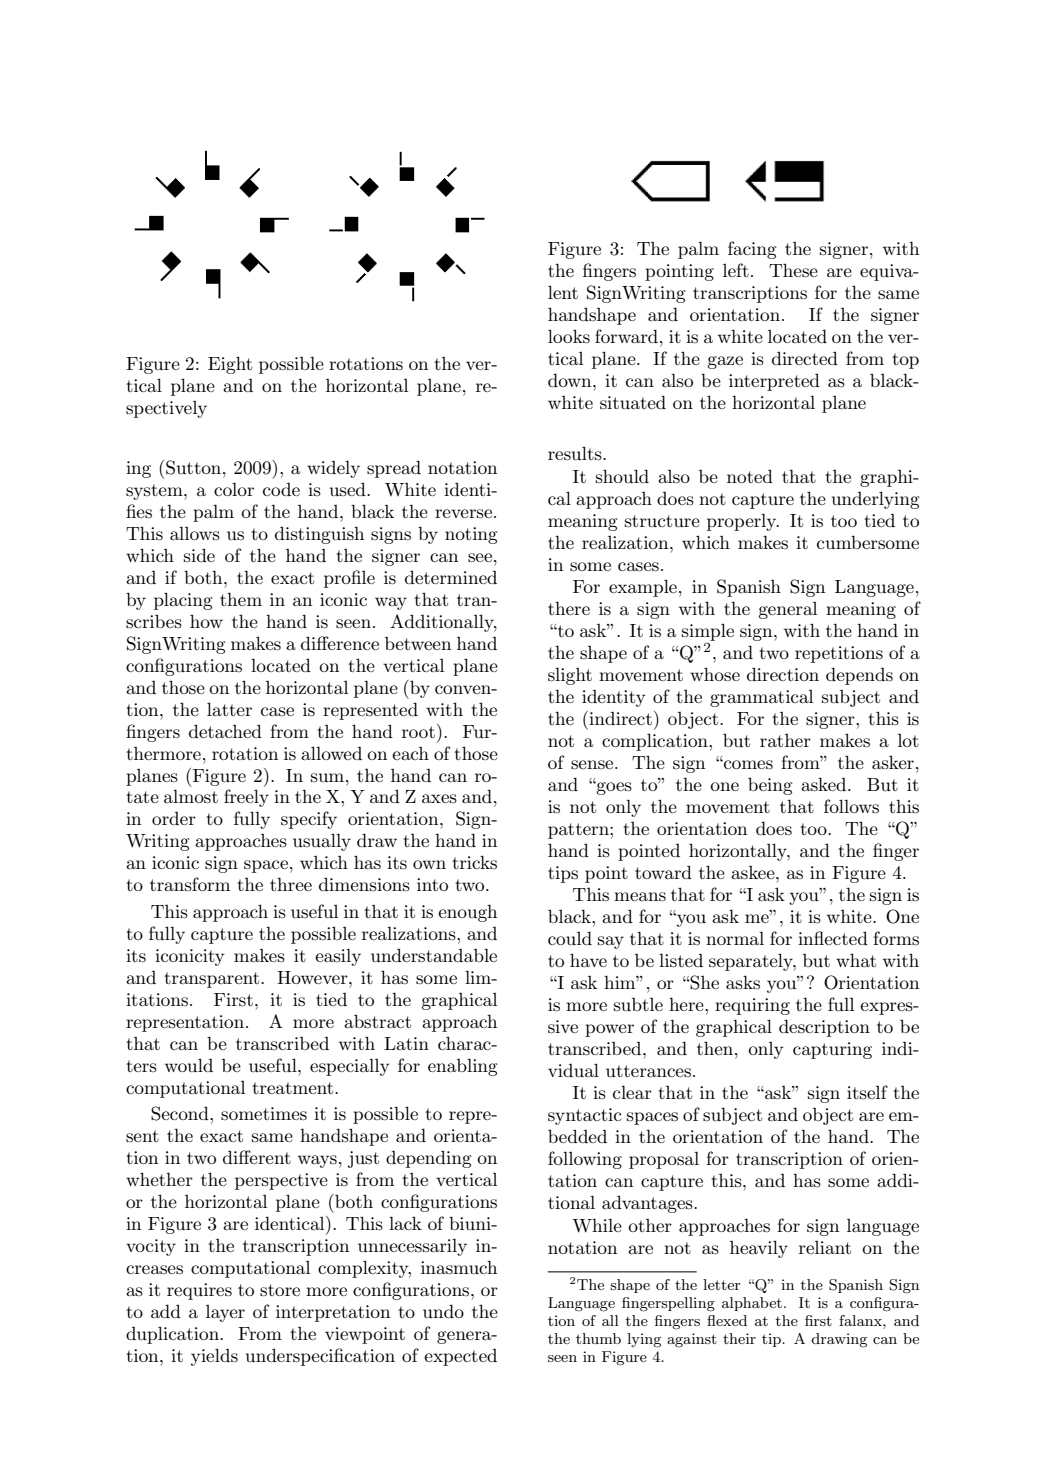  What do you see at coordinates (752, 1304) in the screenshot?
I see `alphabet` at bounding box center [752, 1304].
